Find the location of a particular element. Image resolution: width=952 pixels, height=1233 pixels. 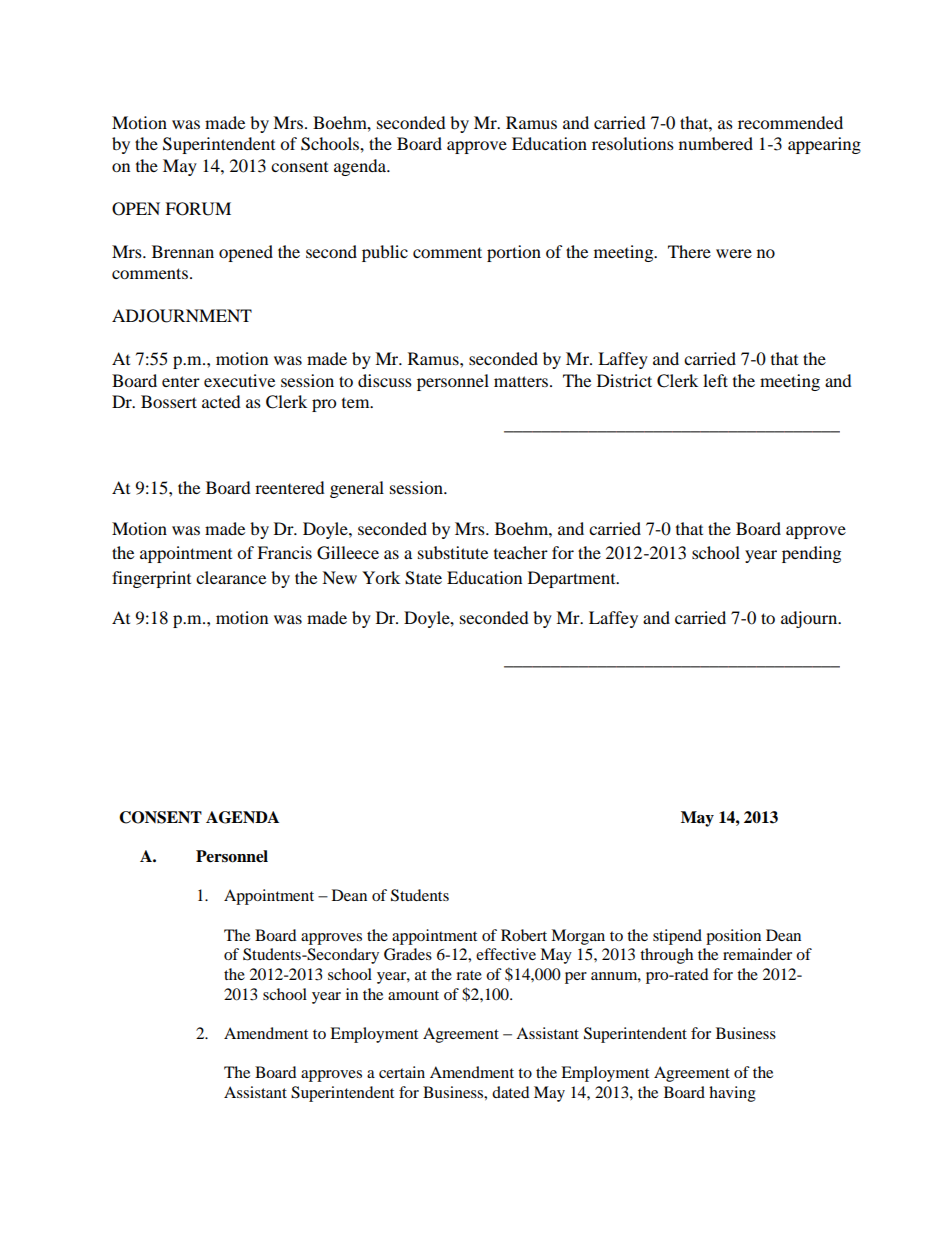

executive is located at coordinates (239, 380).
